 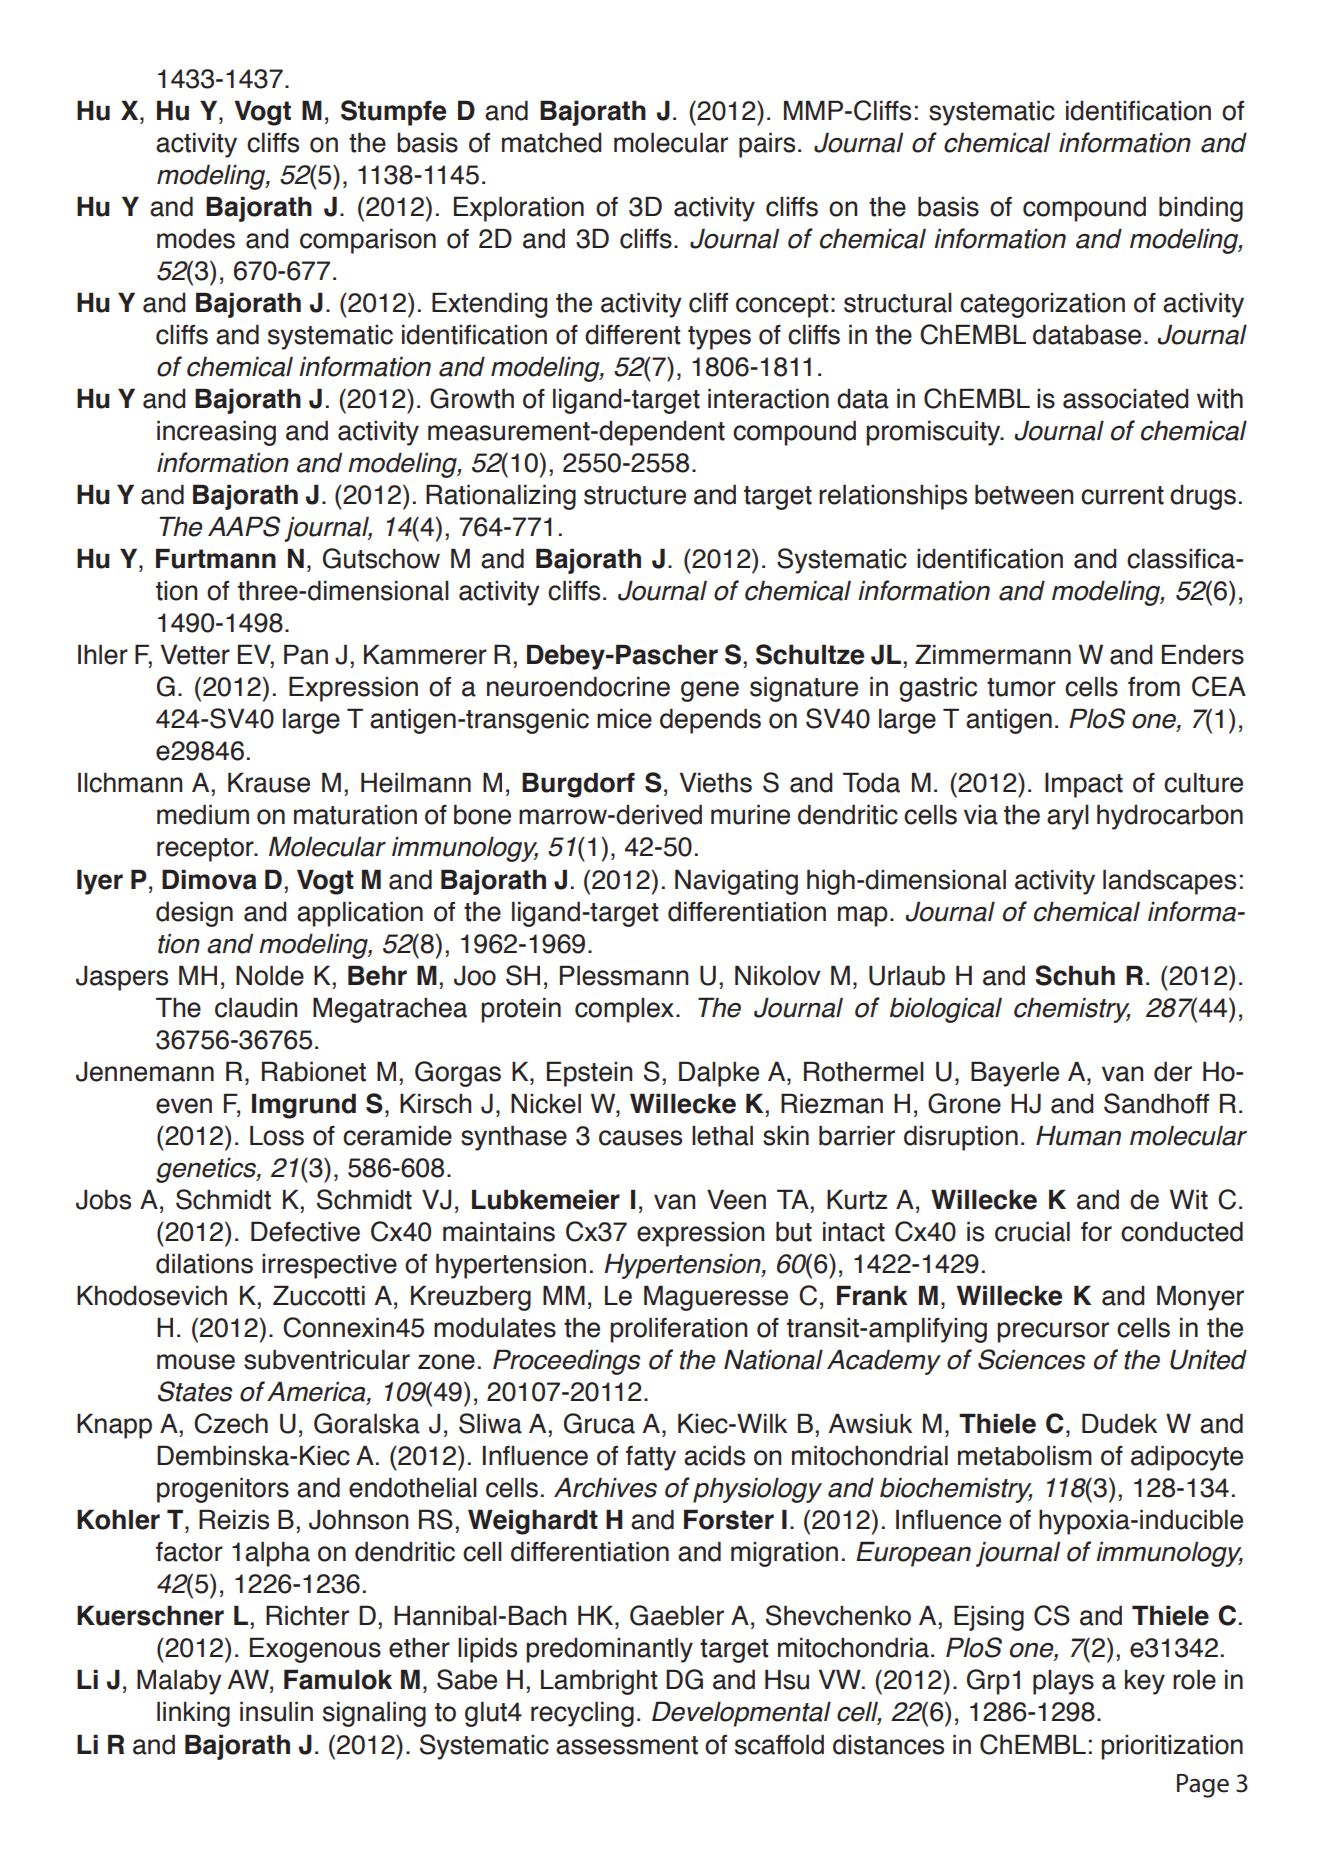 I want to click on Pan, so click(x=306, y=654).
